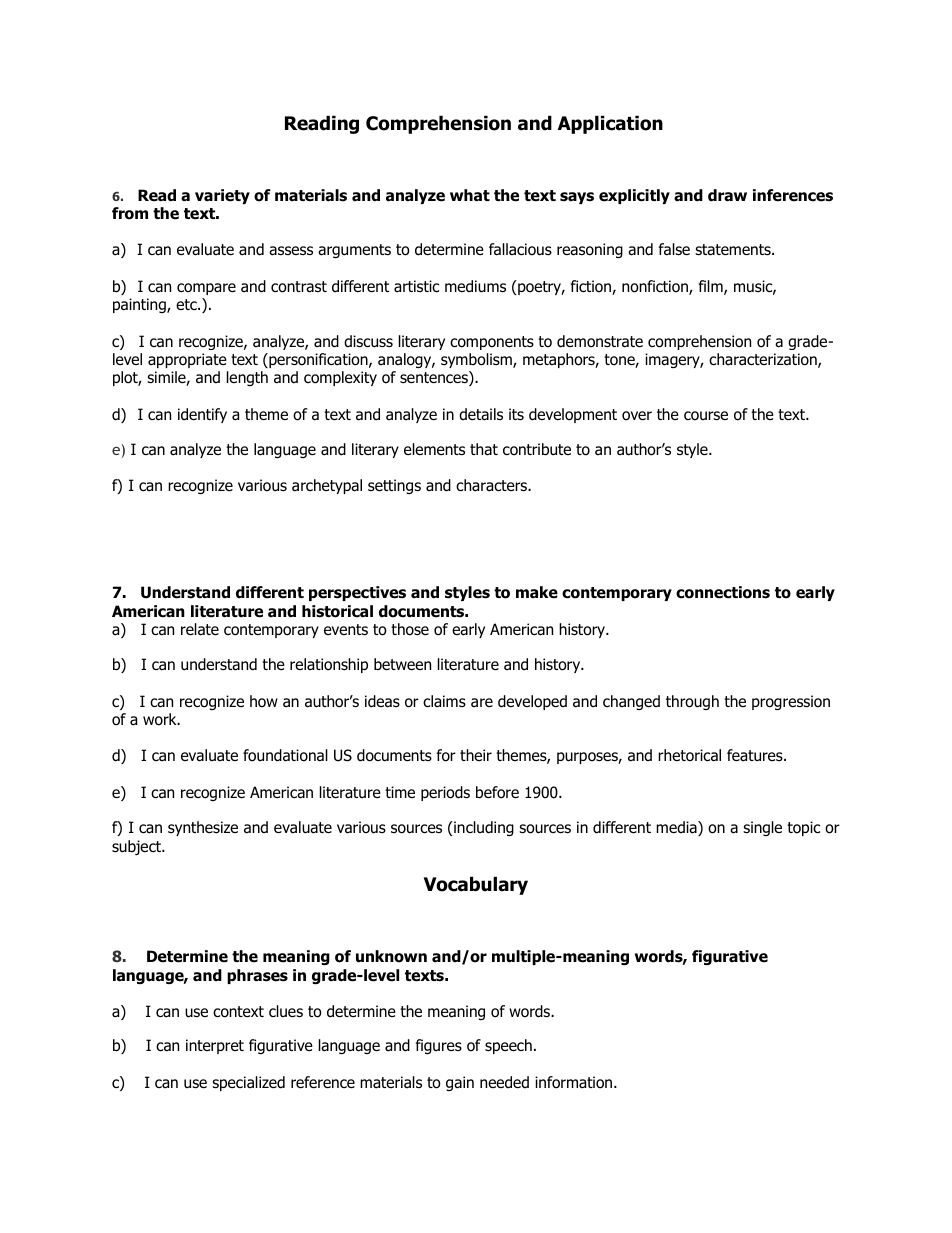 The image size is (952, 1233). Describe the element at coordinates (247, 378) in the image. I see `length` at that location.
